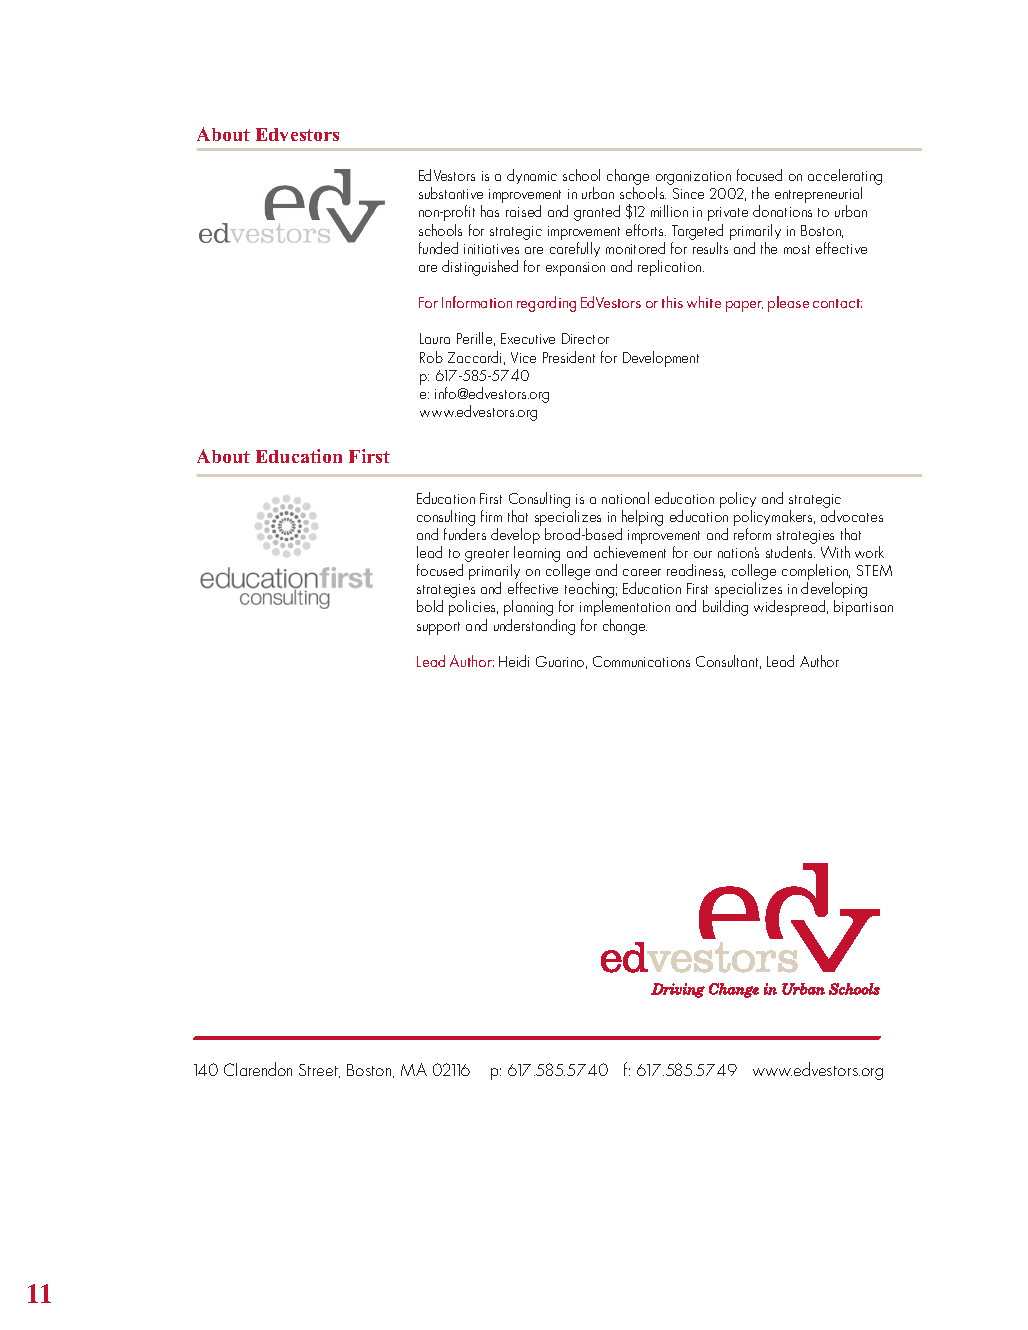 This screenshot has width=1028, height=1330. I want to click on Street, so click(319, 1071).
